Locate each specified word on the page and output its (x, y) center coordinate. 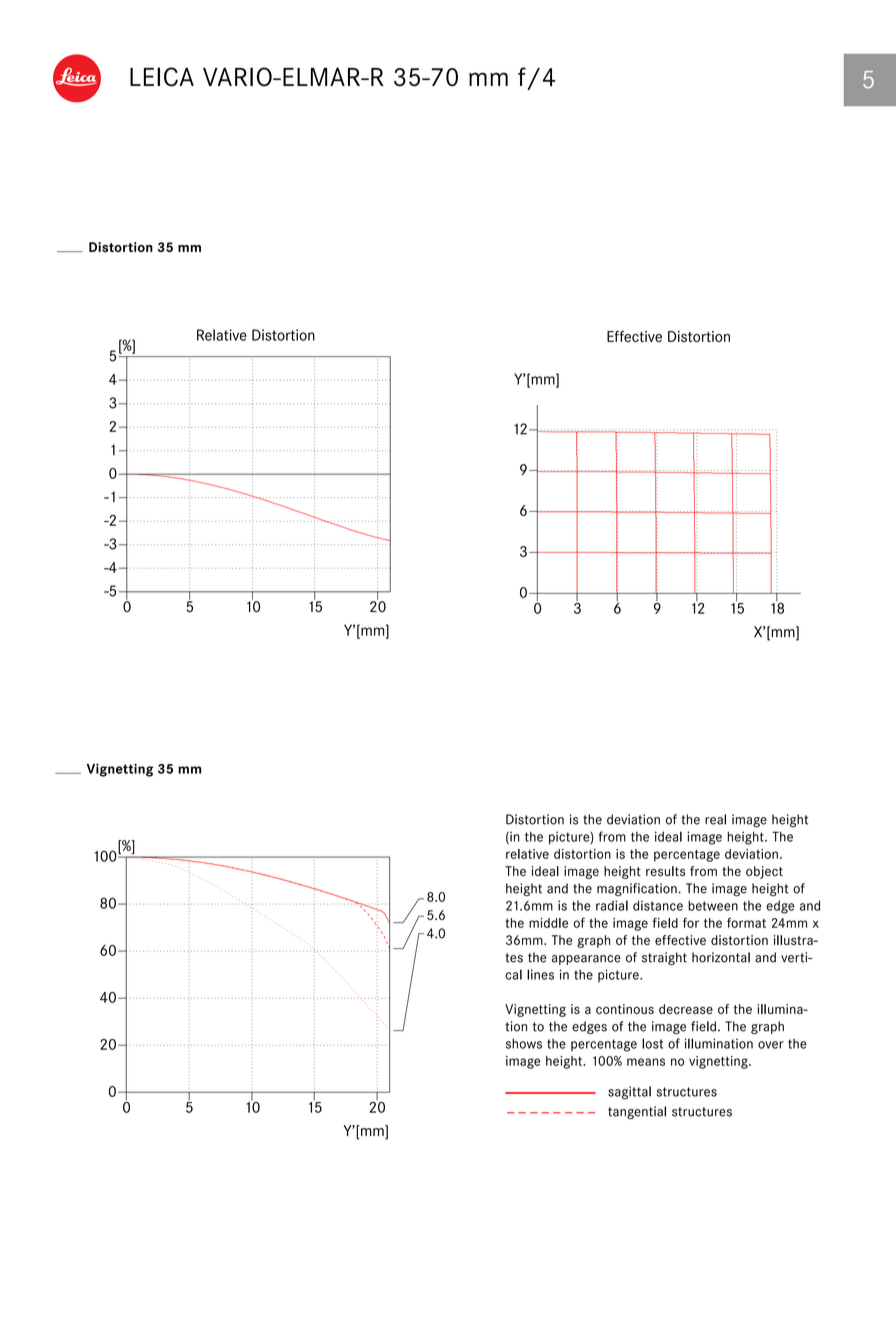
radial (612, 905)
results (665, 871)
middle (548, 923)
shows (524, 1043)
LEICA (162, 77)
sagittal (629, 1093)
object (764, 872)
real (715, 819)
